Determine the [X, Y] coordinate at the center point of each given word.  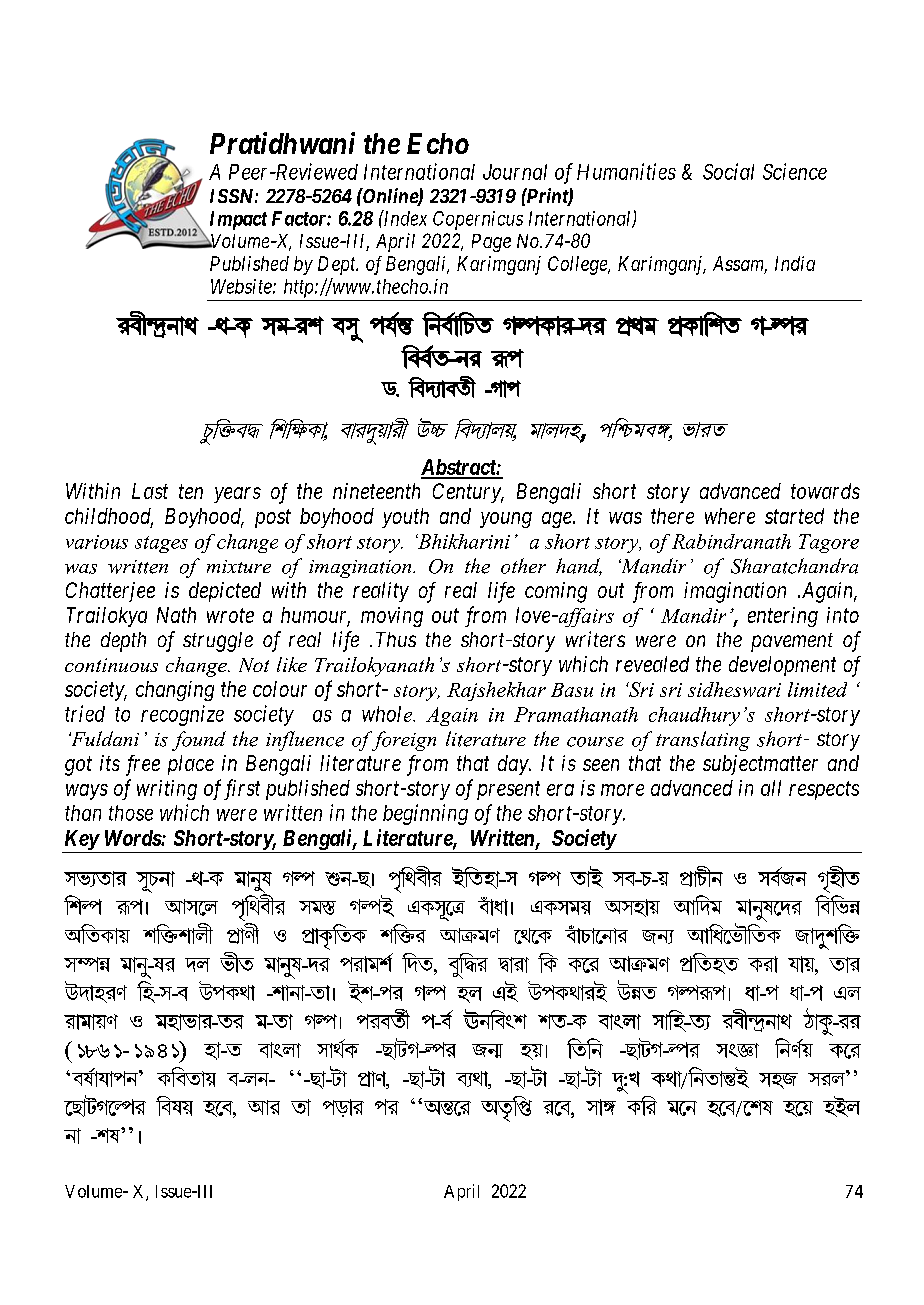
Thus [396, 639]
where [730, 516]
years [237, 495]
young [506, 520]
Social [728, 171]
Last [150, 491]
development [782, 666]
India [795, 263]
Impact [238, 220]
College [579, 265]
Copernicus [478, 220]
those [131, 813]
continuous [111, 665]
